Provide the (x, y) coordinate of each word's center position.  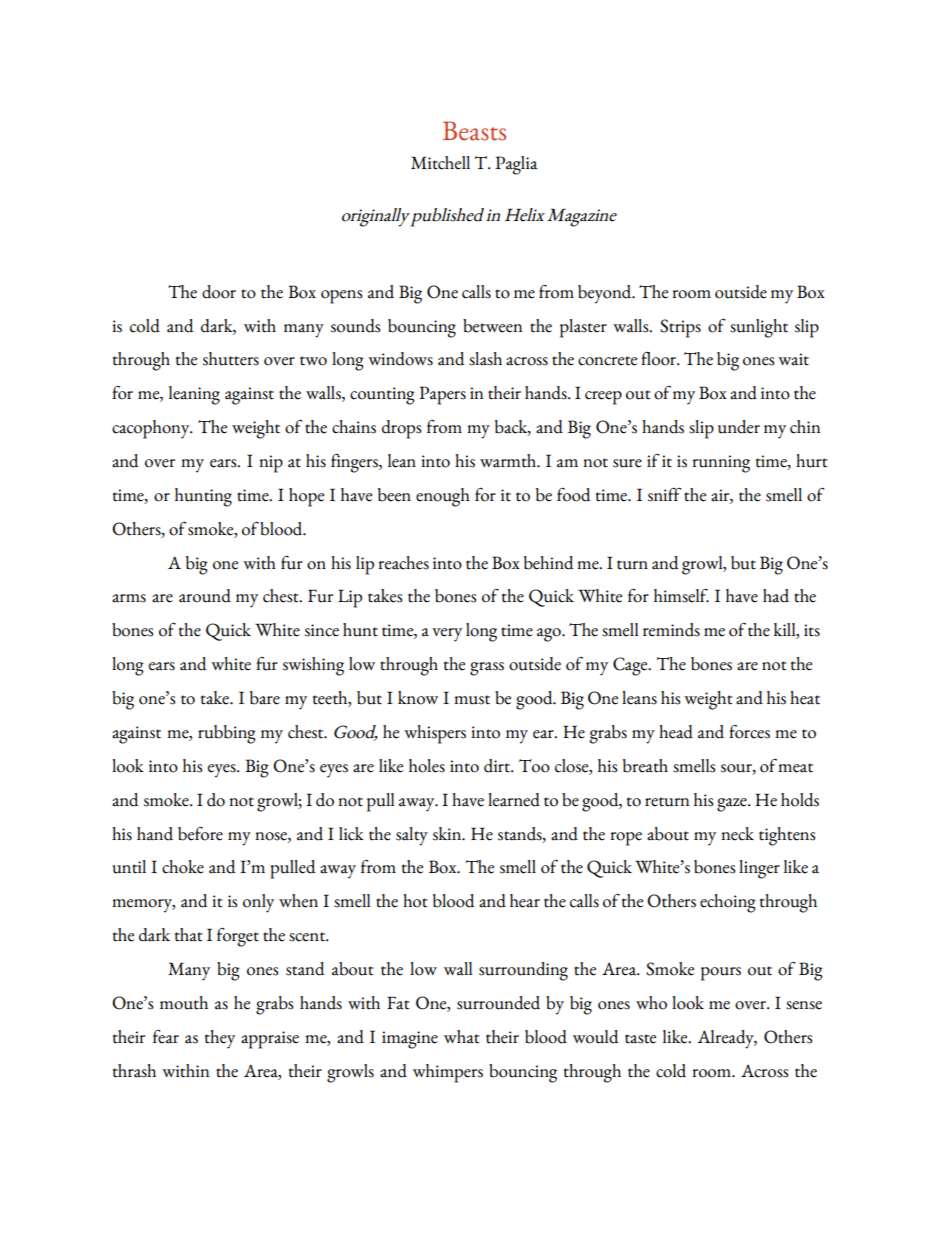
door (219, 292)
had (776, 596)
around (205, 596)
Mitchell (440, 163)
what (462, 1037)
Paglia (516, 165)
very (447, 635)
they (220, 1039)
